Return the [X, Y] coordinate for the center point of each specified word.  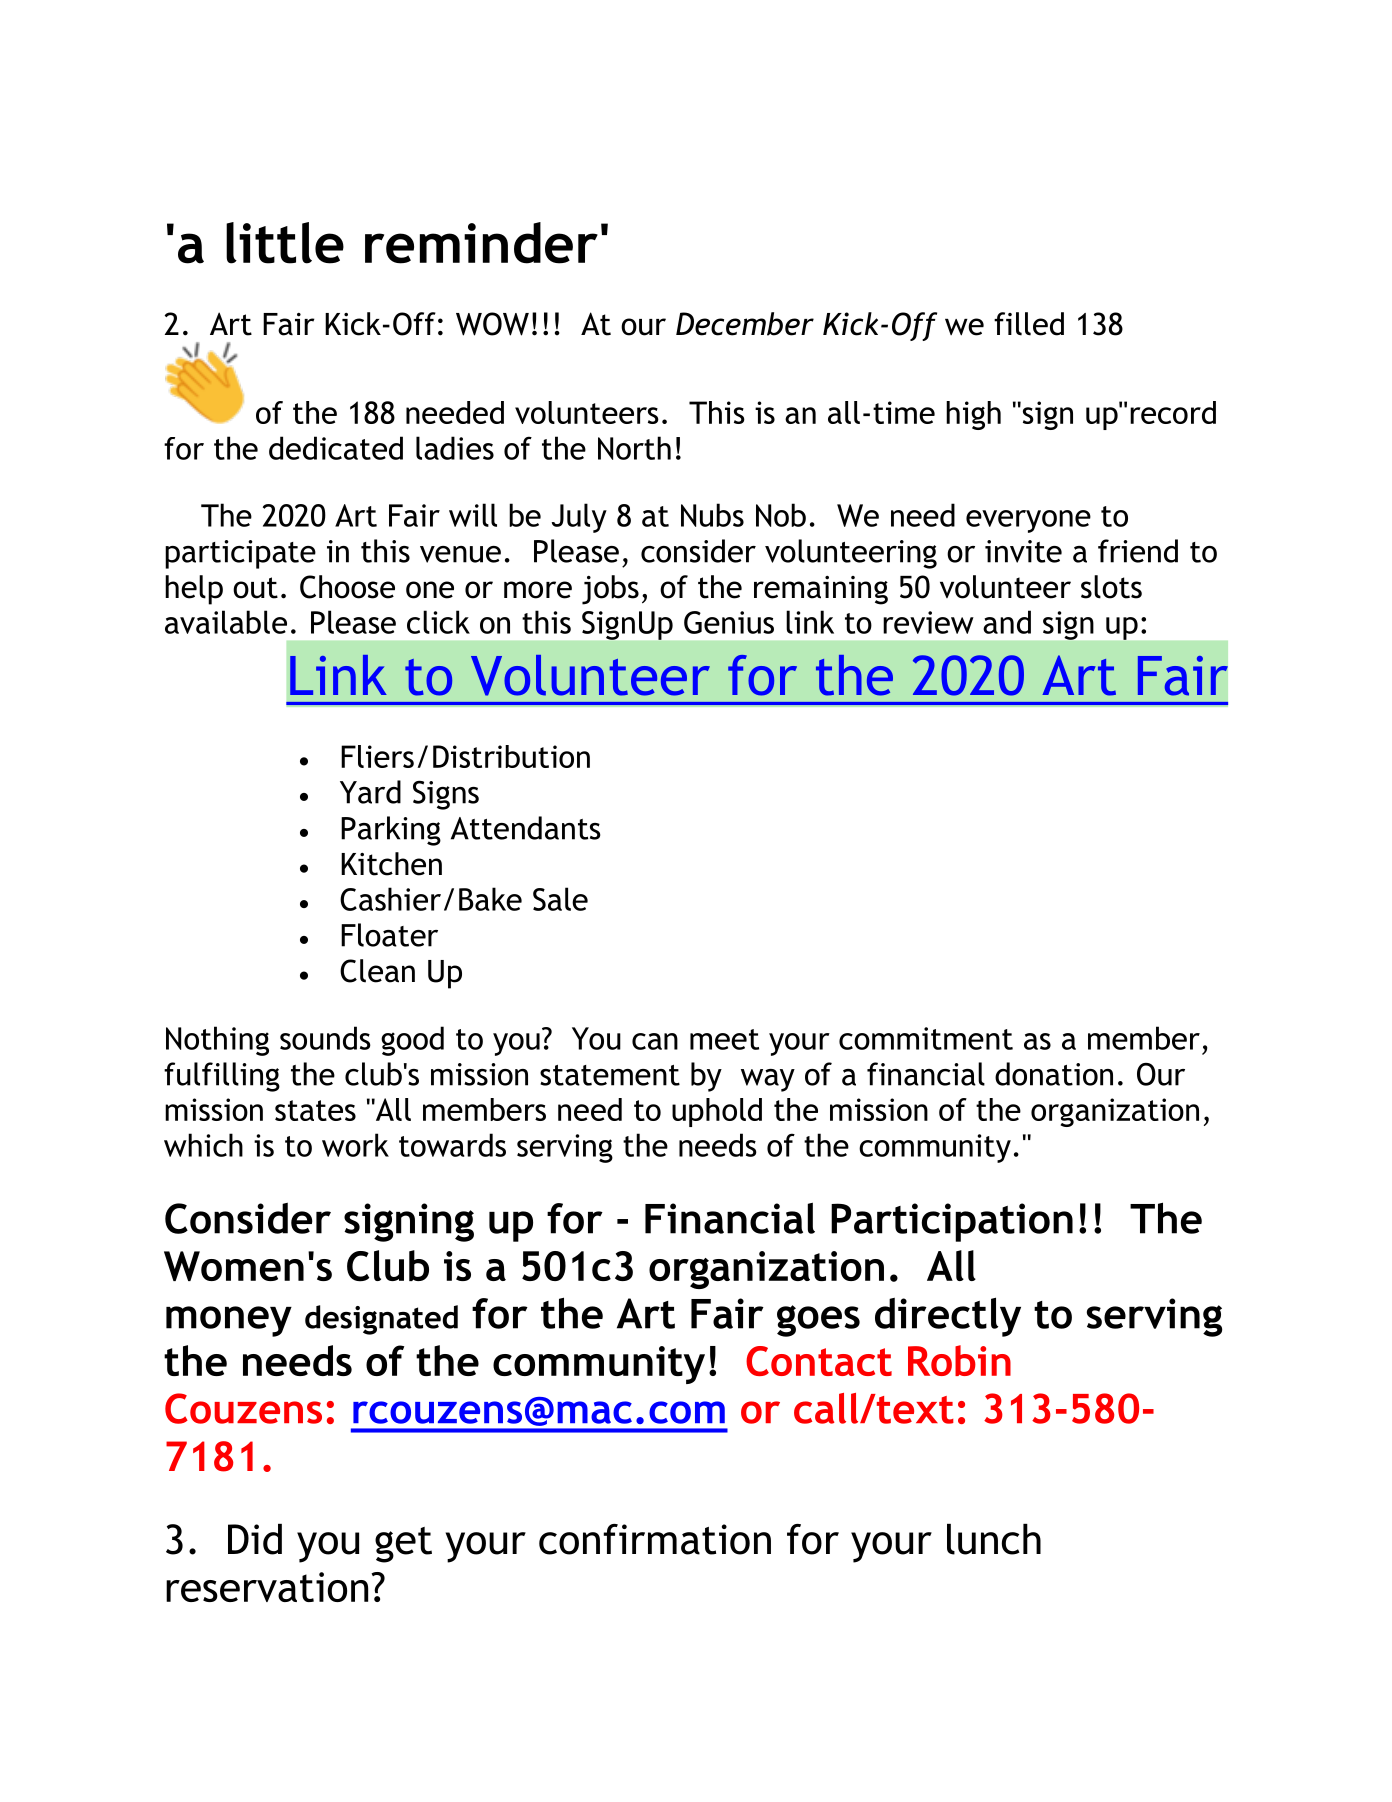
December [745, 324]
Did [255, 1539]
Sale [560, 899]
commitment [926, 1038]
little [285, 243]
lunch [994, 1539]
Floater [389, 935]
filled [1029, 324]
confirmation [655, 1539]
